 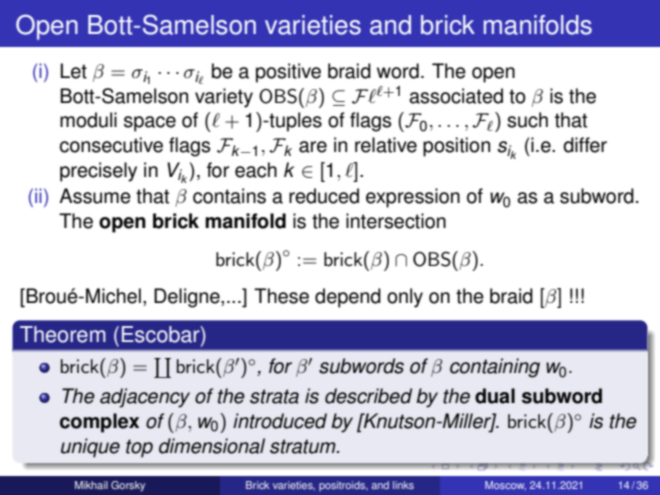 I want to click on only, so click(x=405, y=298).
